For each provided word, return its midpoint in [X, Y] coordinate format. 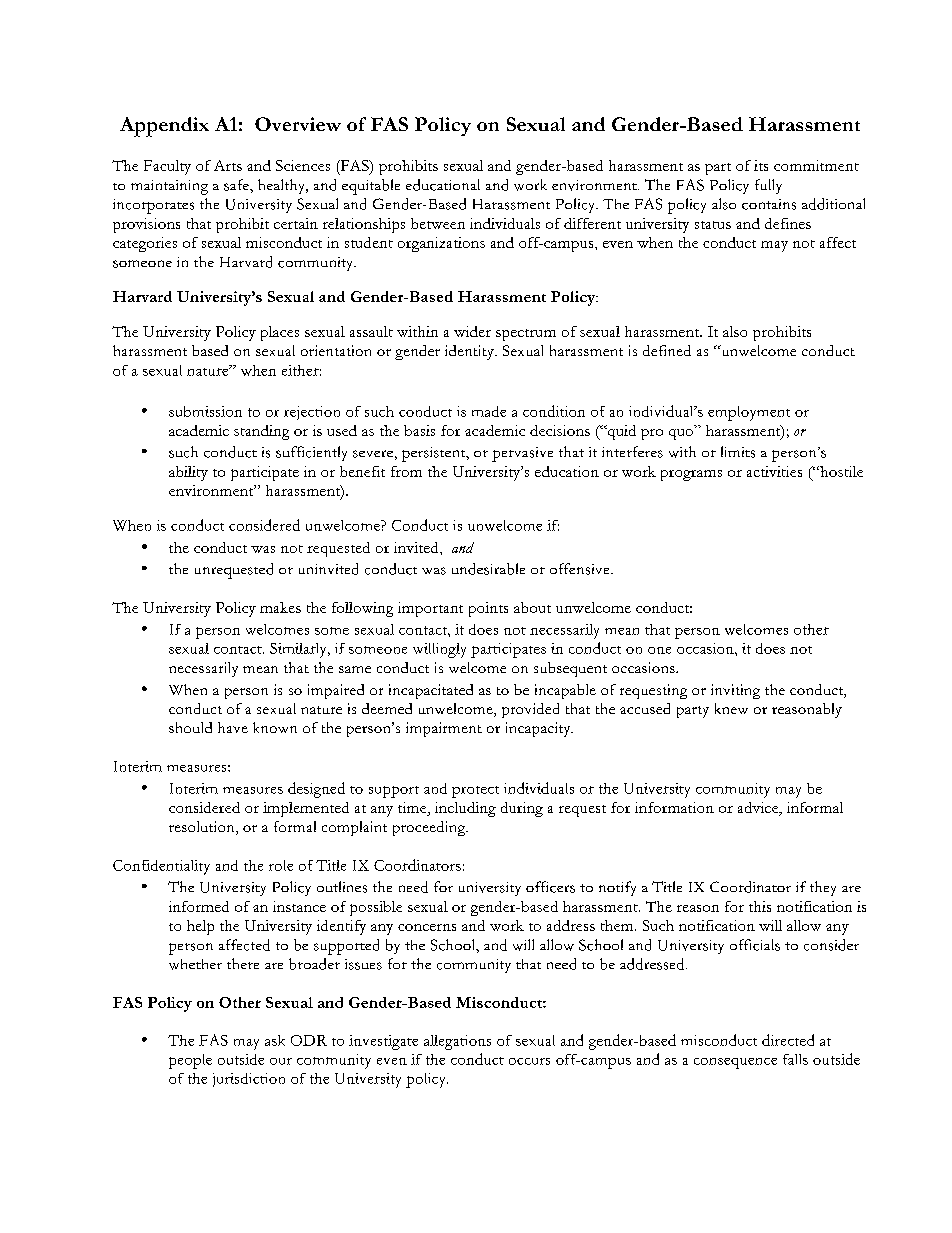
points [488, 609]
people [190, 1061]
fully [768, 186]
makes [280, 607]
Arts [228, 165]
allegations [457, 1042]
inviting [735, 691]
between [438, 223]
